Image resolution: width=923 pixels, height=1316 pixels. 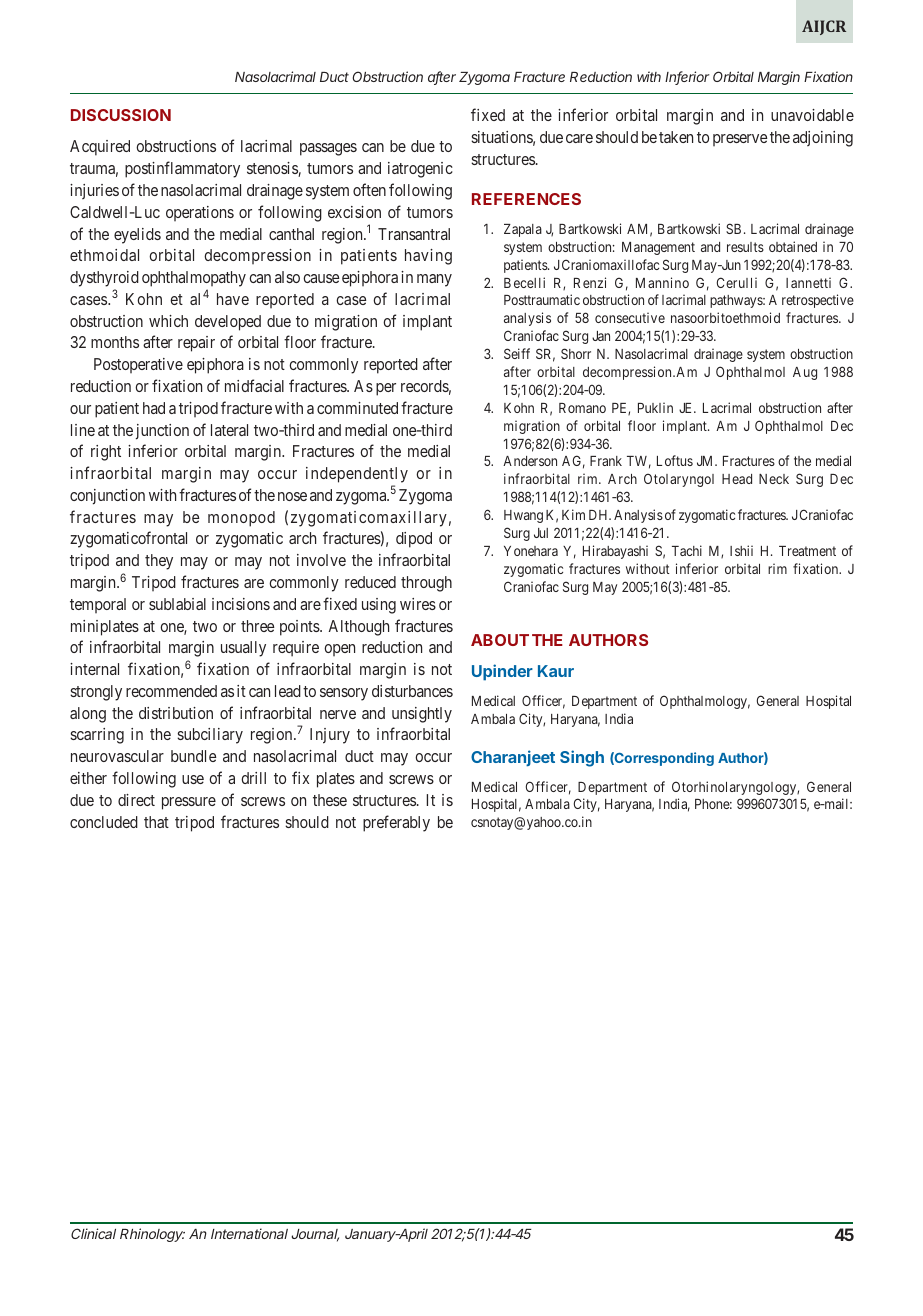 I want to click on pressure, so click(x=189, y=803).
